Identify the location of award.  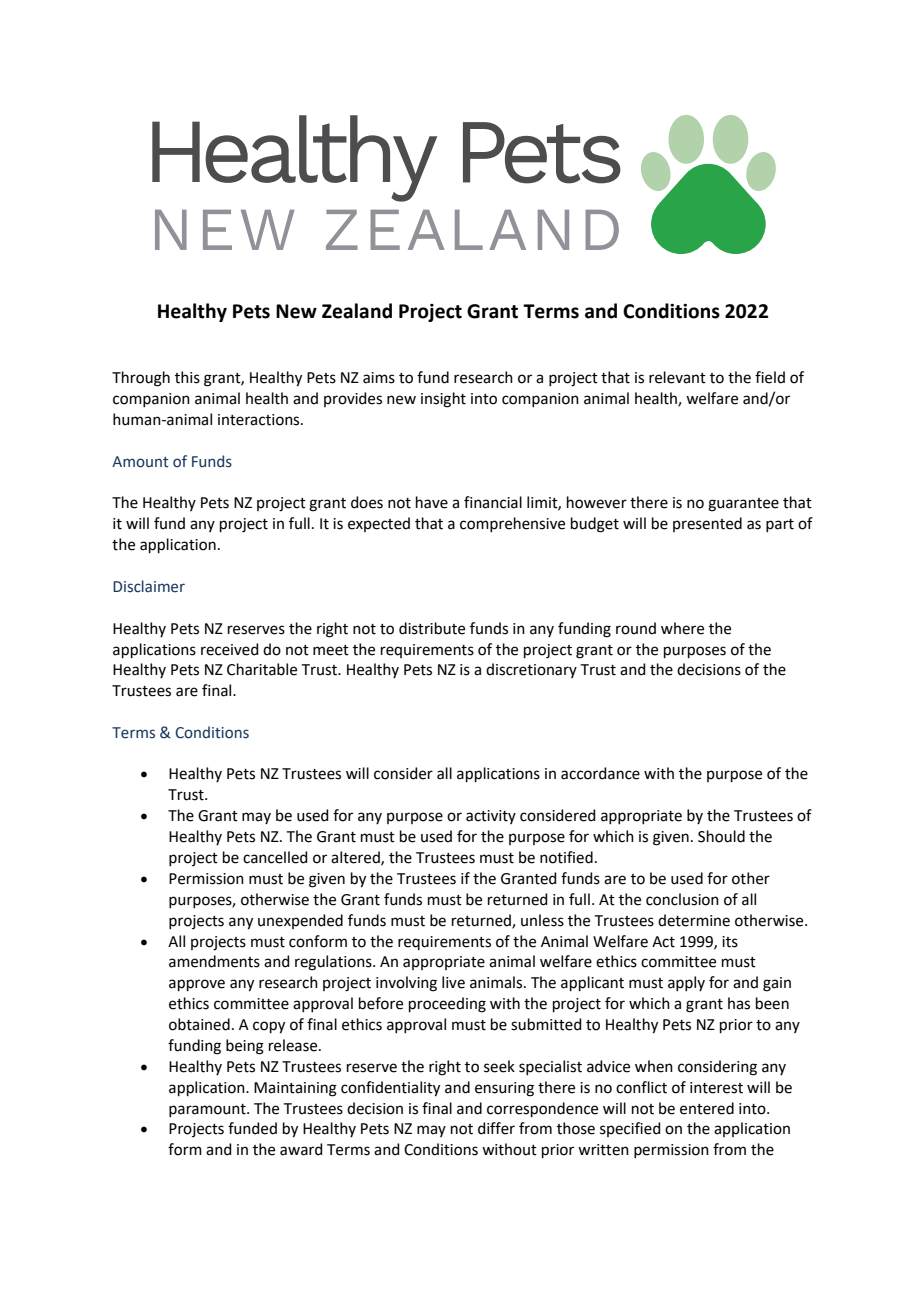
(301, 1149).
